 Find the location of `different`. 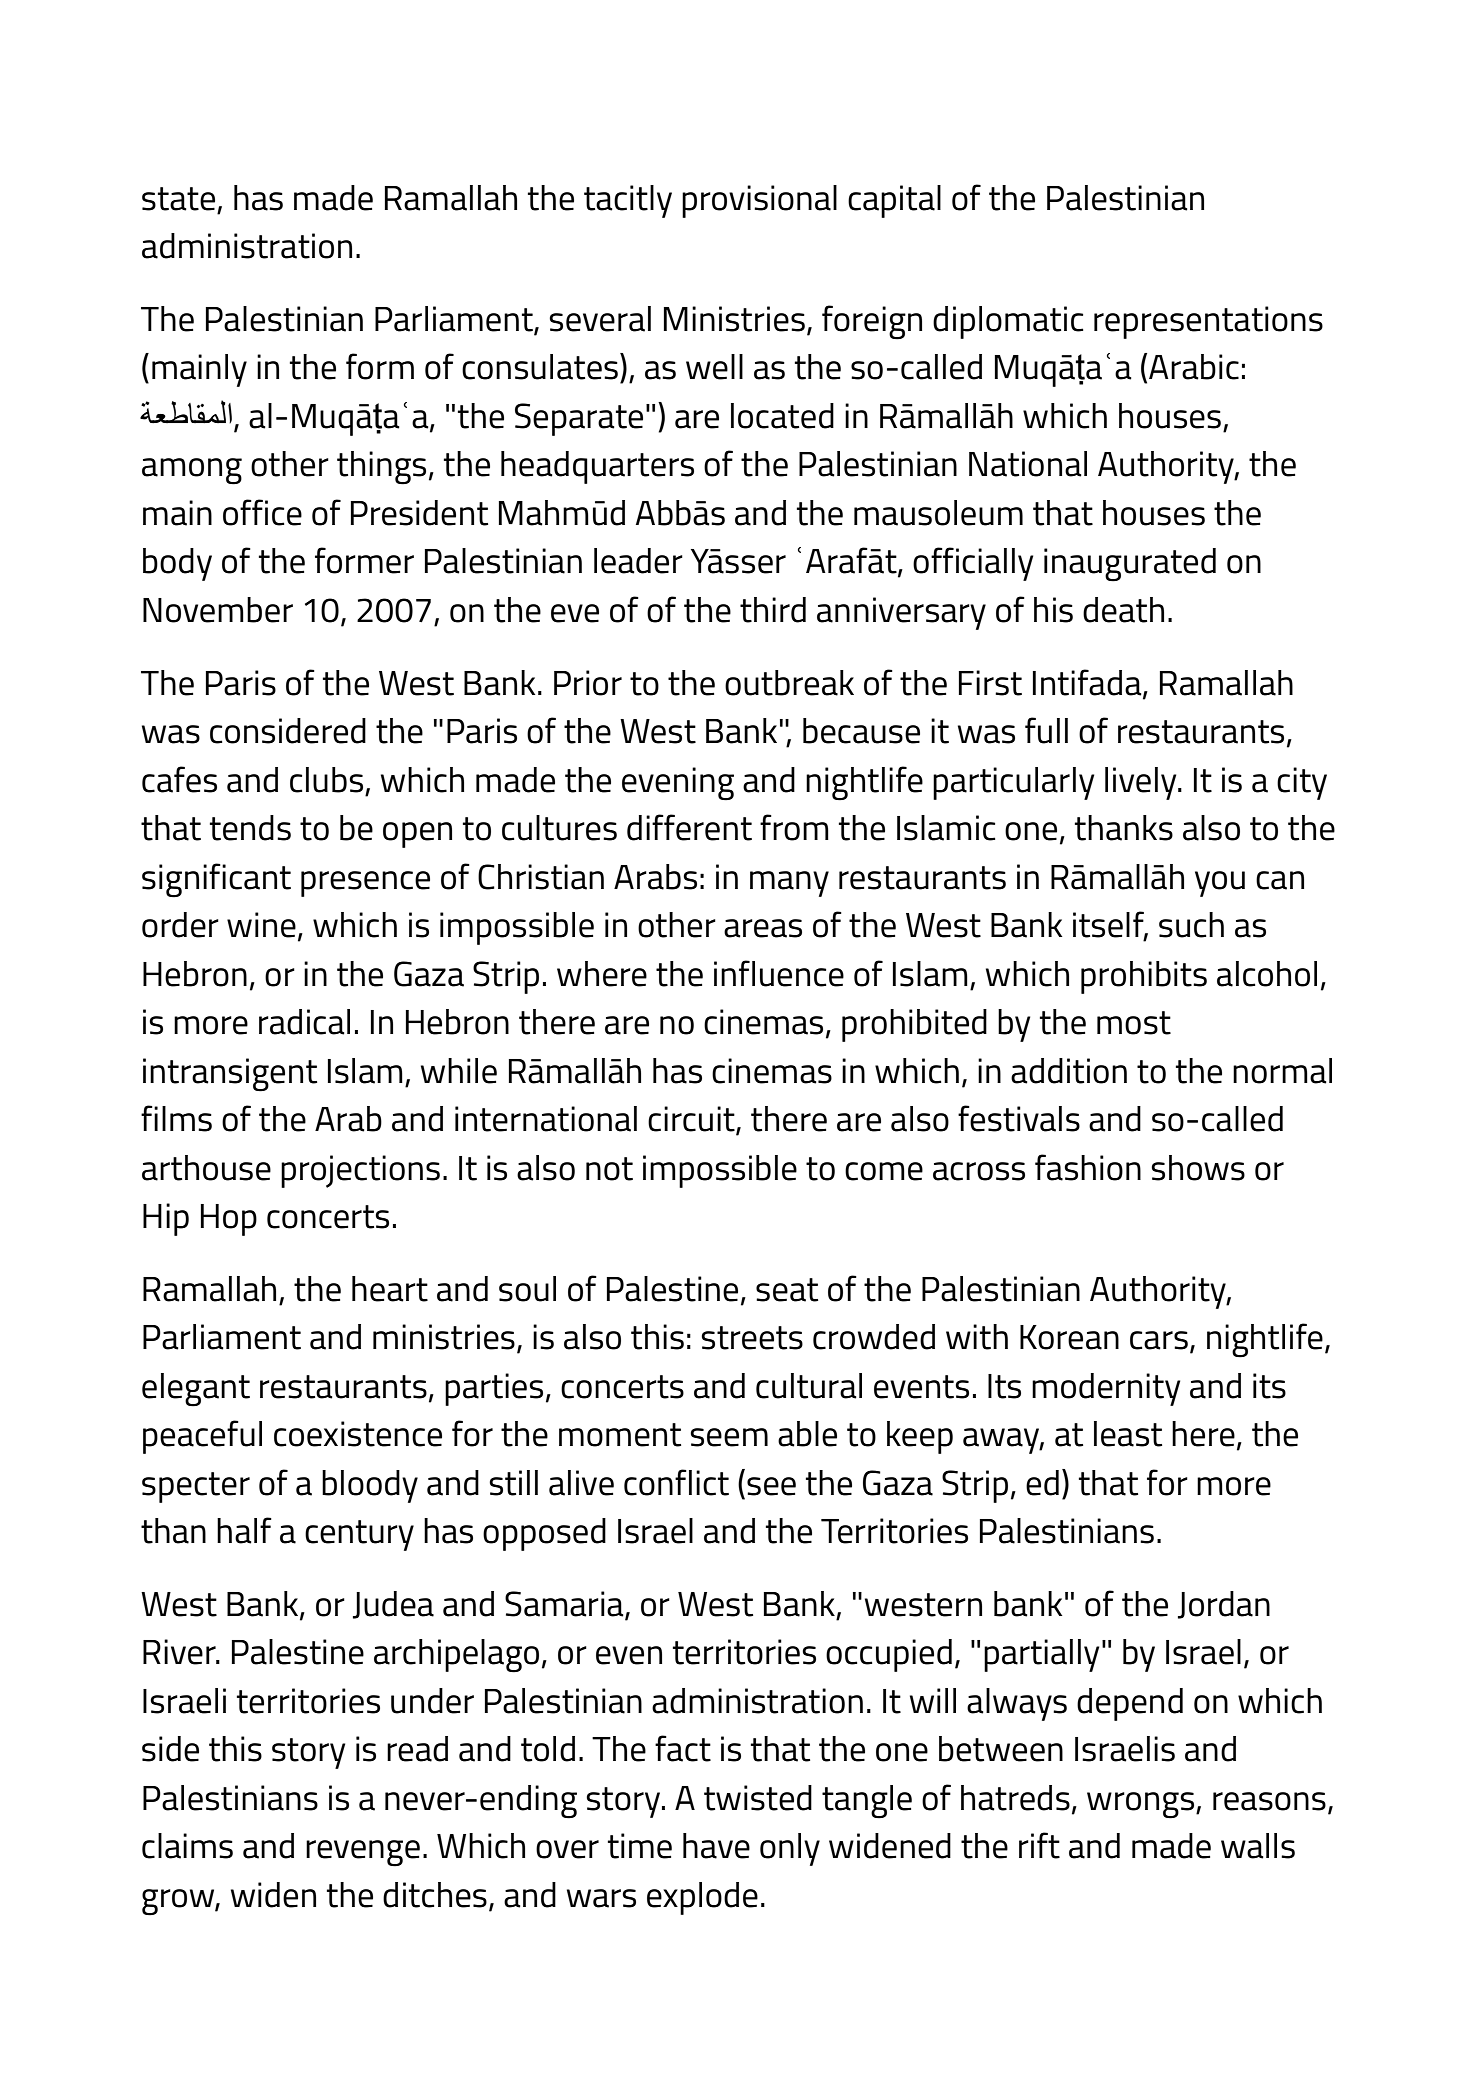

different is located at coordinates (689, 827).
